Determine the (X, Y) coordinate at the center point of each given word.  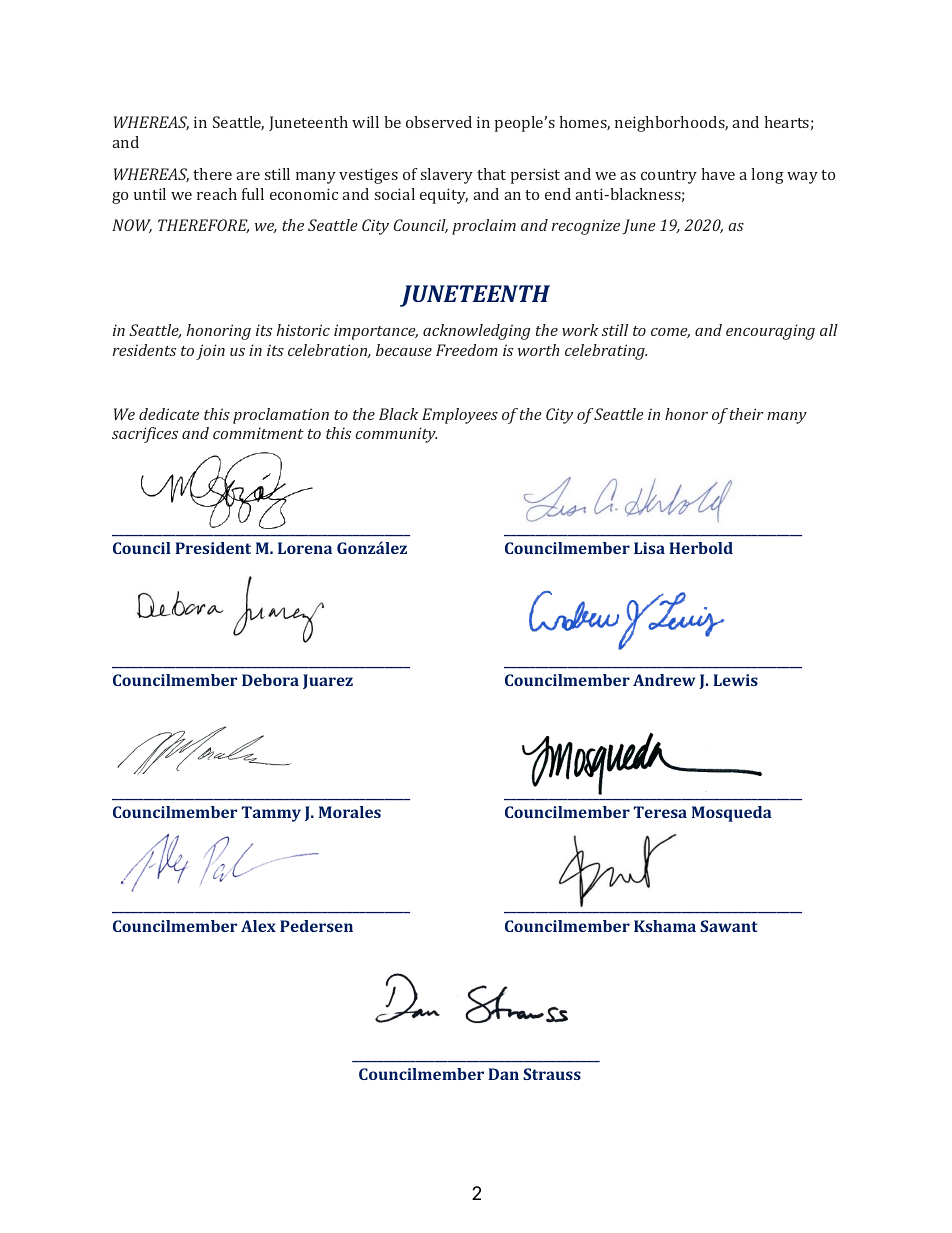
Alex (258, 926)
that (491, 174)
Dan (503, 1074)
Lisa (649, 548)
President (213, 548)
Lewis (735, 680)
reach (217, 194)
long (767, 176)
